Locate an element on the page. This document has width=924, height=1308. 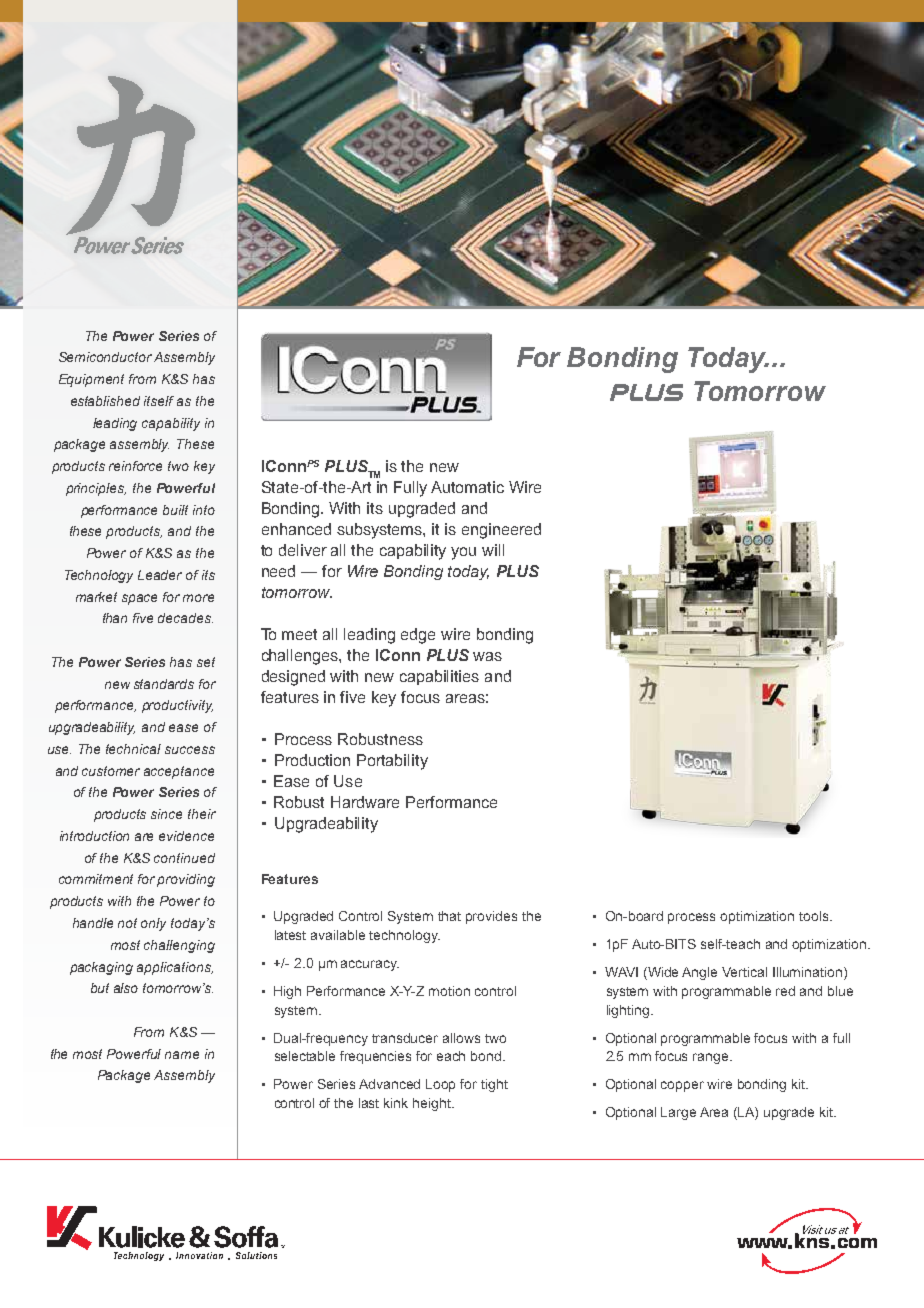
range is located at coordinates (712, 1058).
